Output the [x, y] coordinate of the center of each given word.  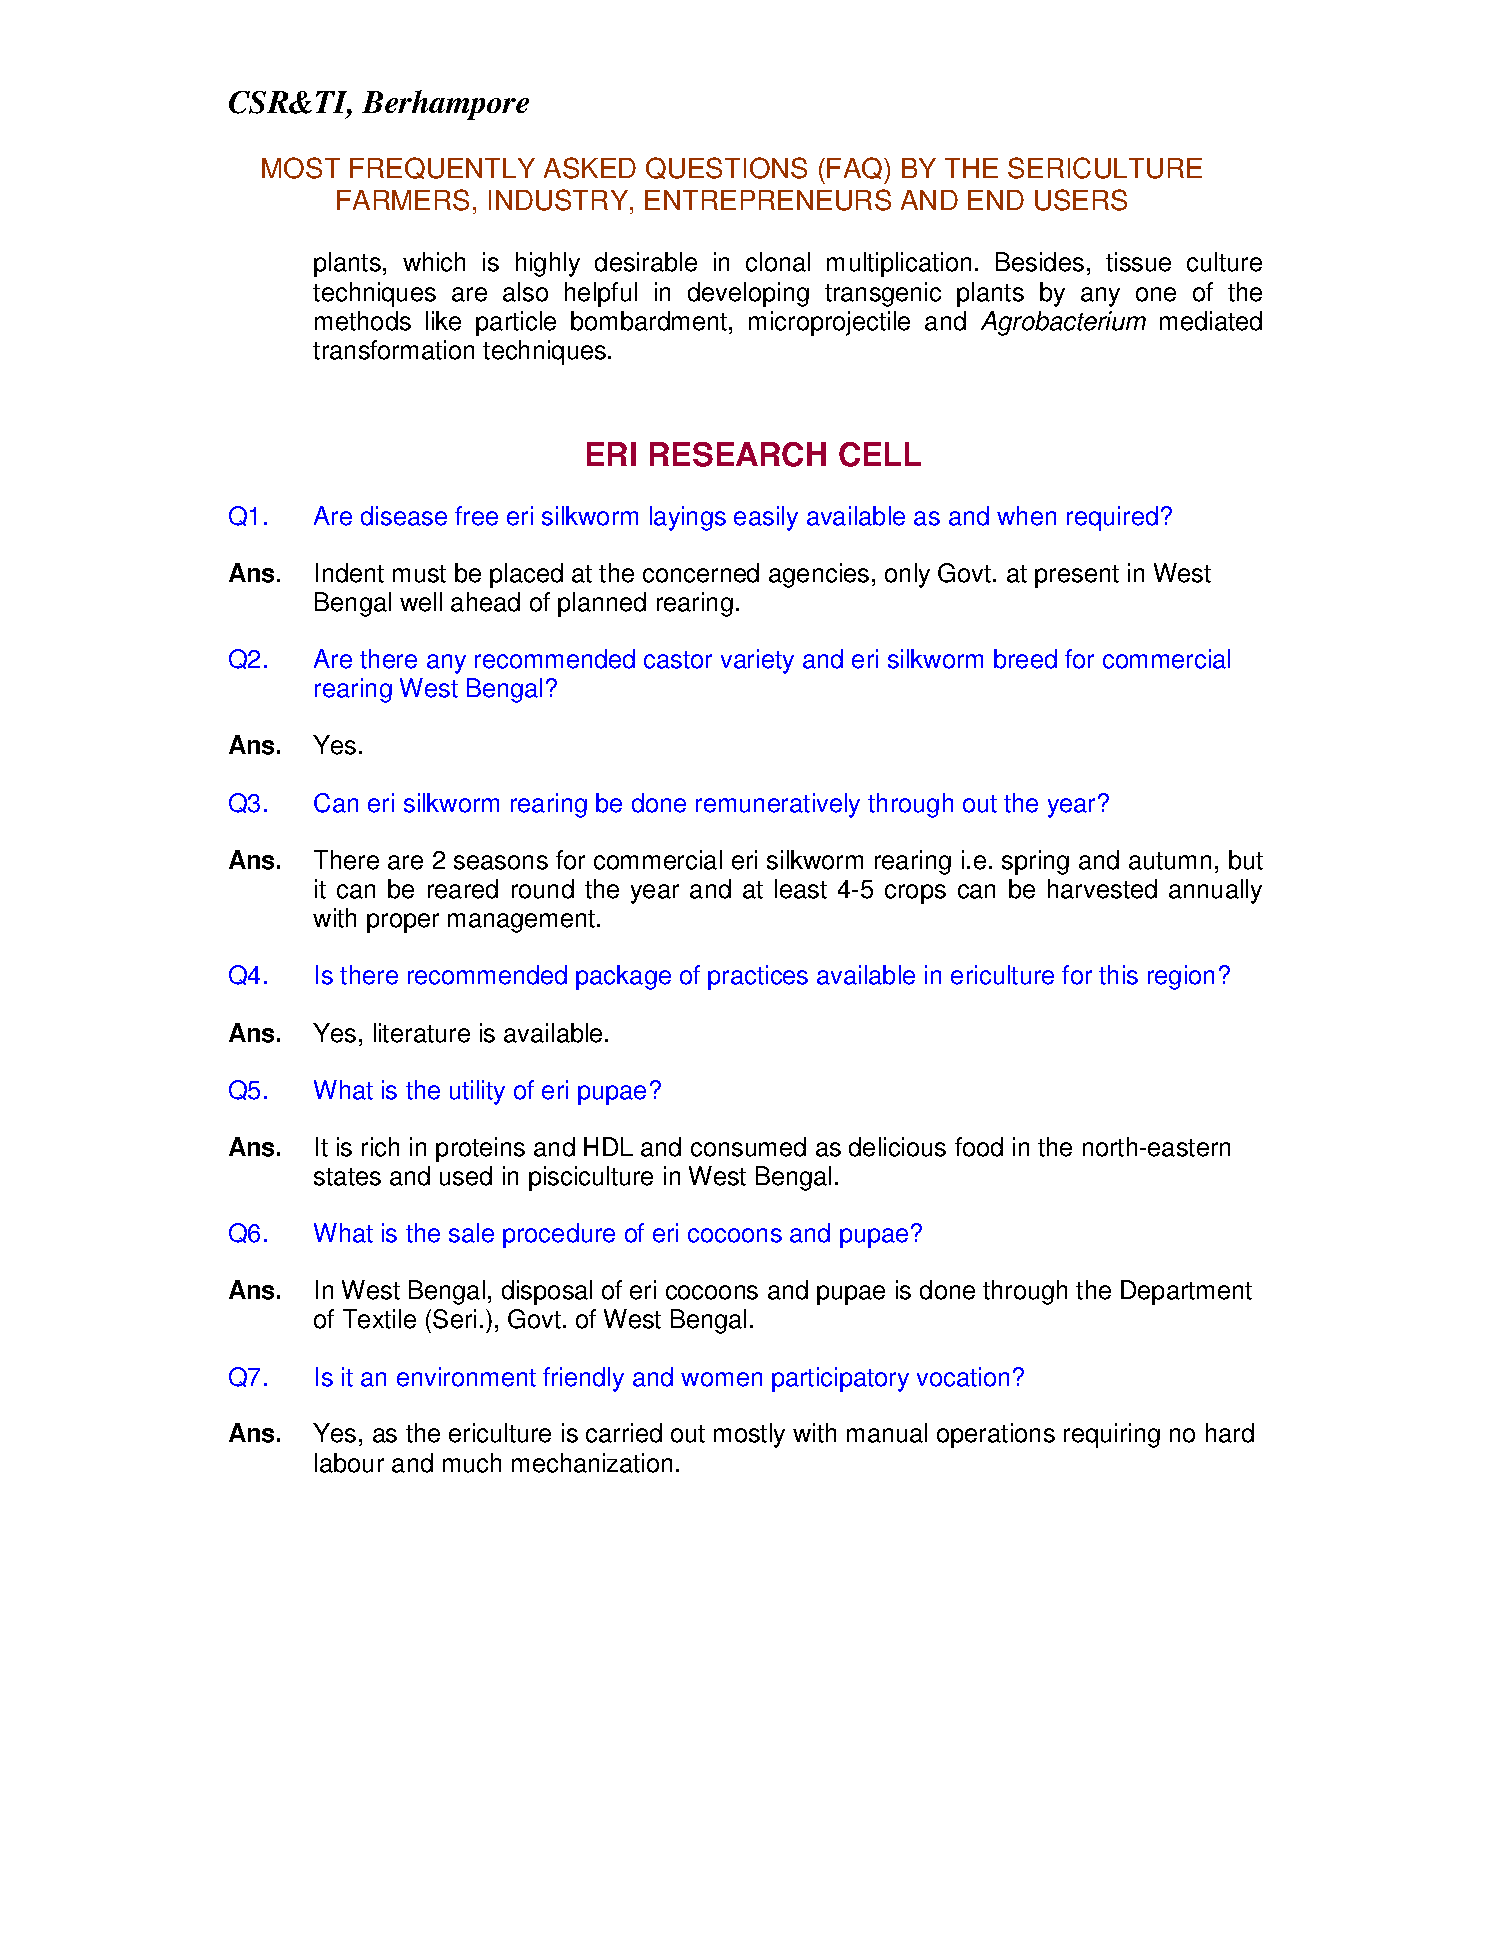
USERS [1081, 200]
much [472, 1463]
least [801, 889]
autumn [1170, 861]
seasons [501, 862]
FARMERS [403, 200]
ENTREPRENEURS [768, 200]
